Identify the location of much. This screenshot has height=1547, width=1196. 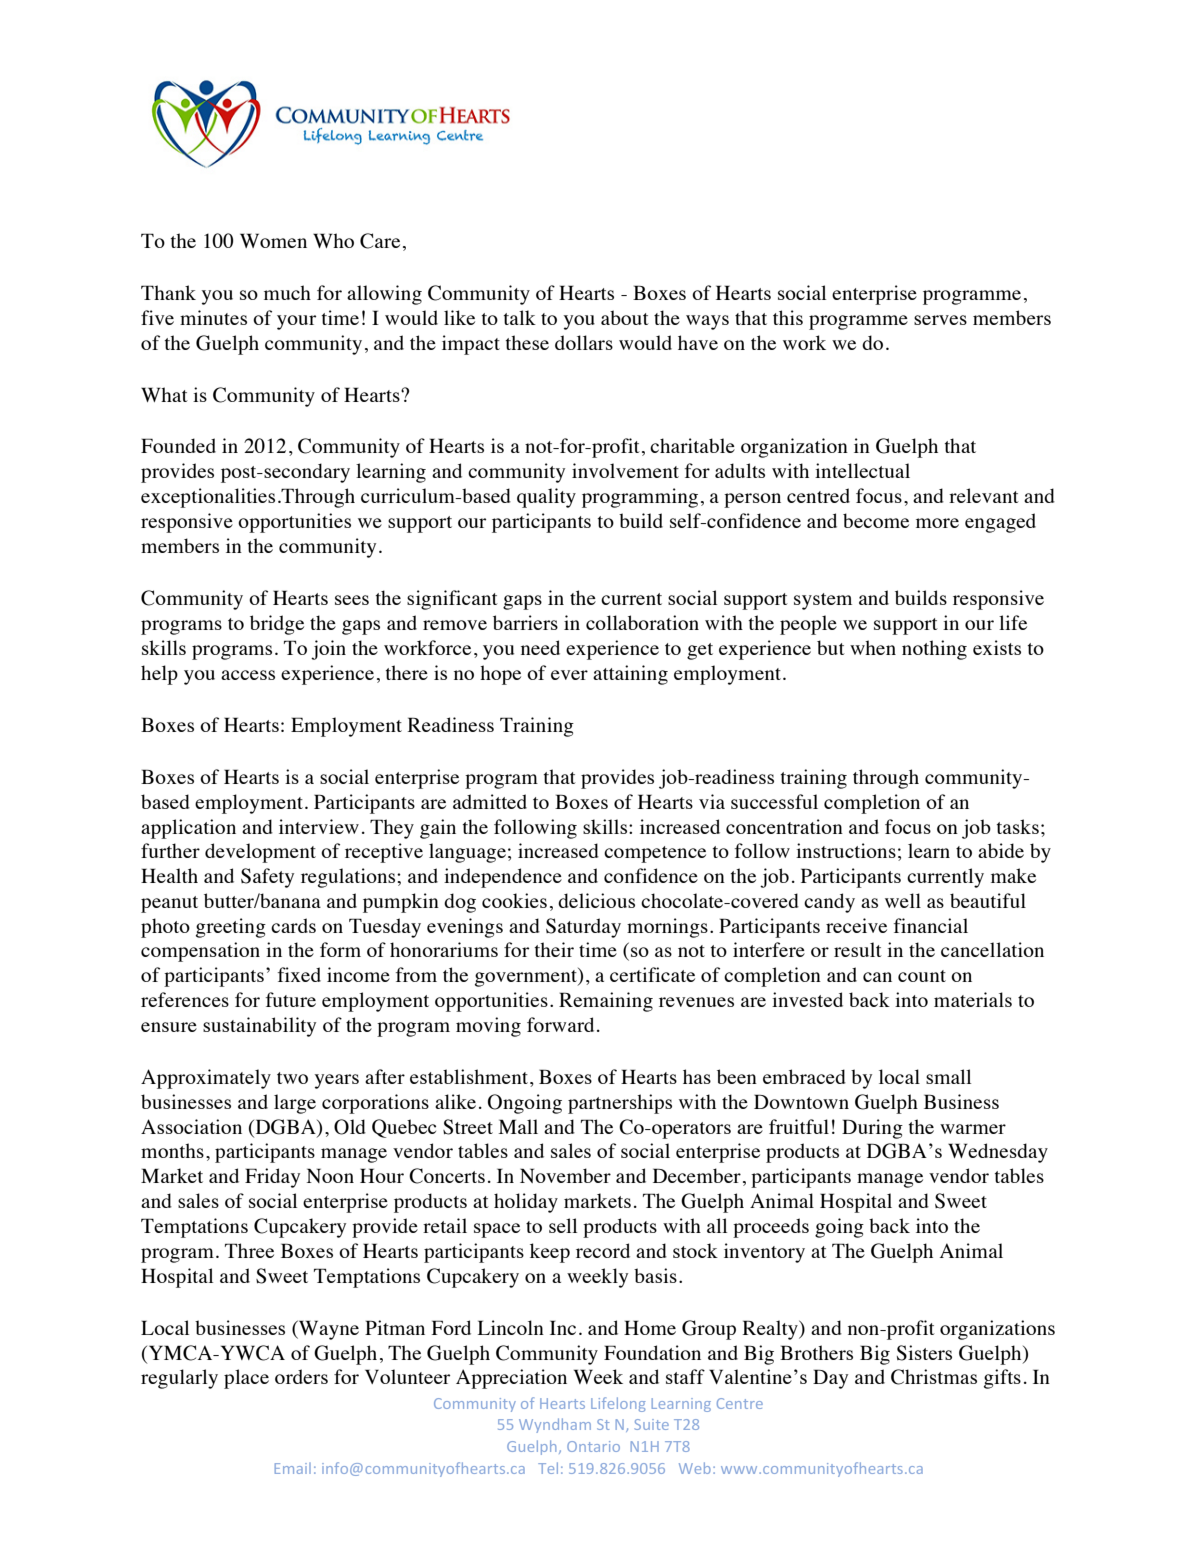
(287, 292).
